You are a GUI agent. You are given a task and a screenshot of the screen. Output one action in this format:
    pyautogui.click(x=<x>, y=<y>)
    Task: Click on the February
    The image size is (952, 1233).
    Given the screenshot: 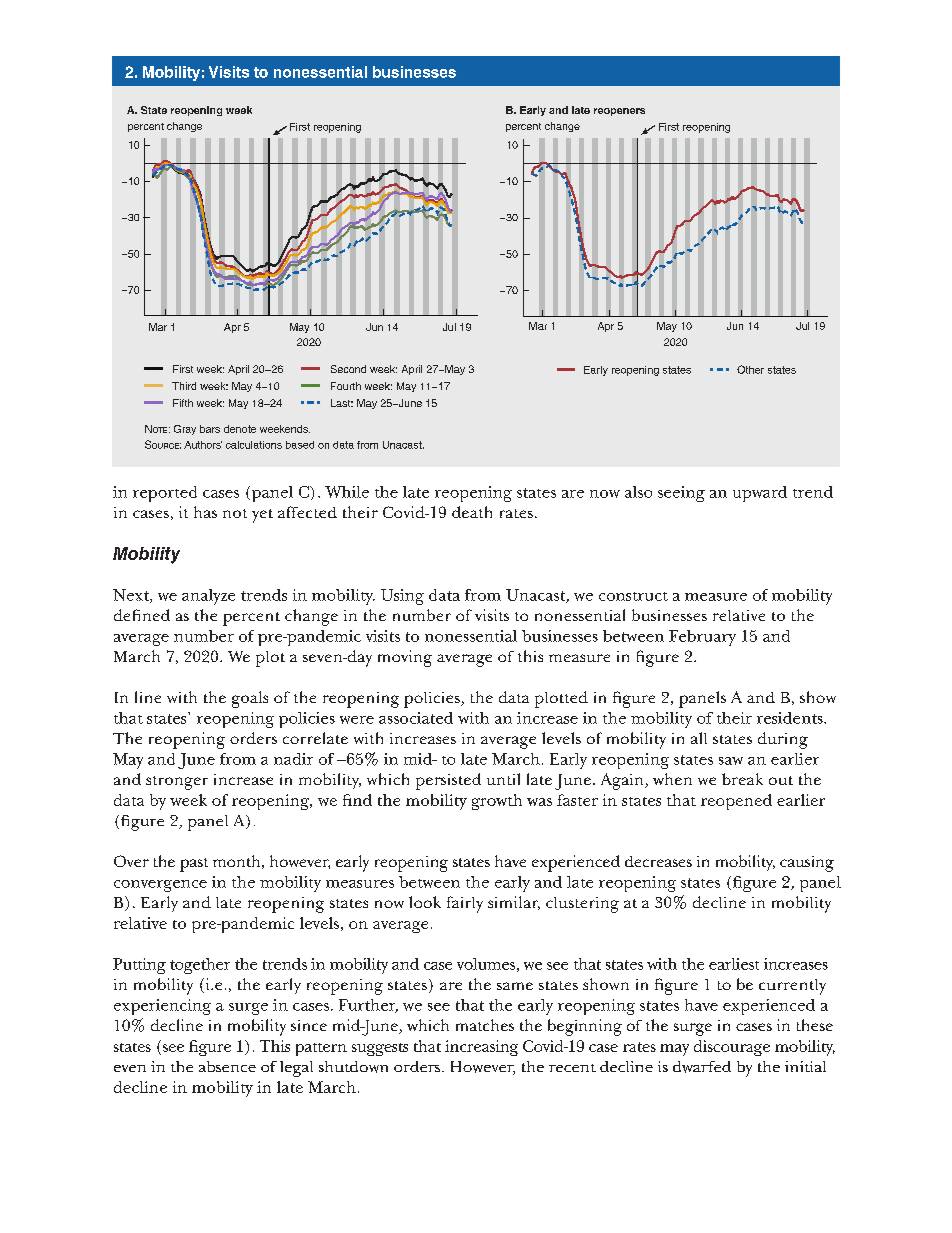 What is the action you would take?
    pyautogui.click(x=702, y=638)
